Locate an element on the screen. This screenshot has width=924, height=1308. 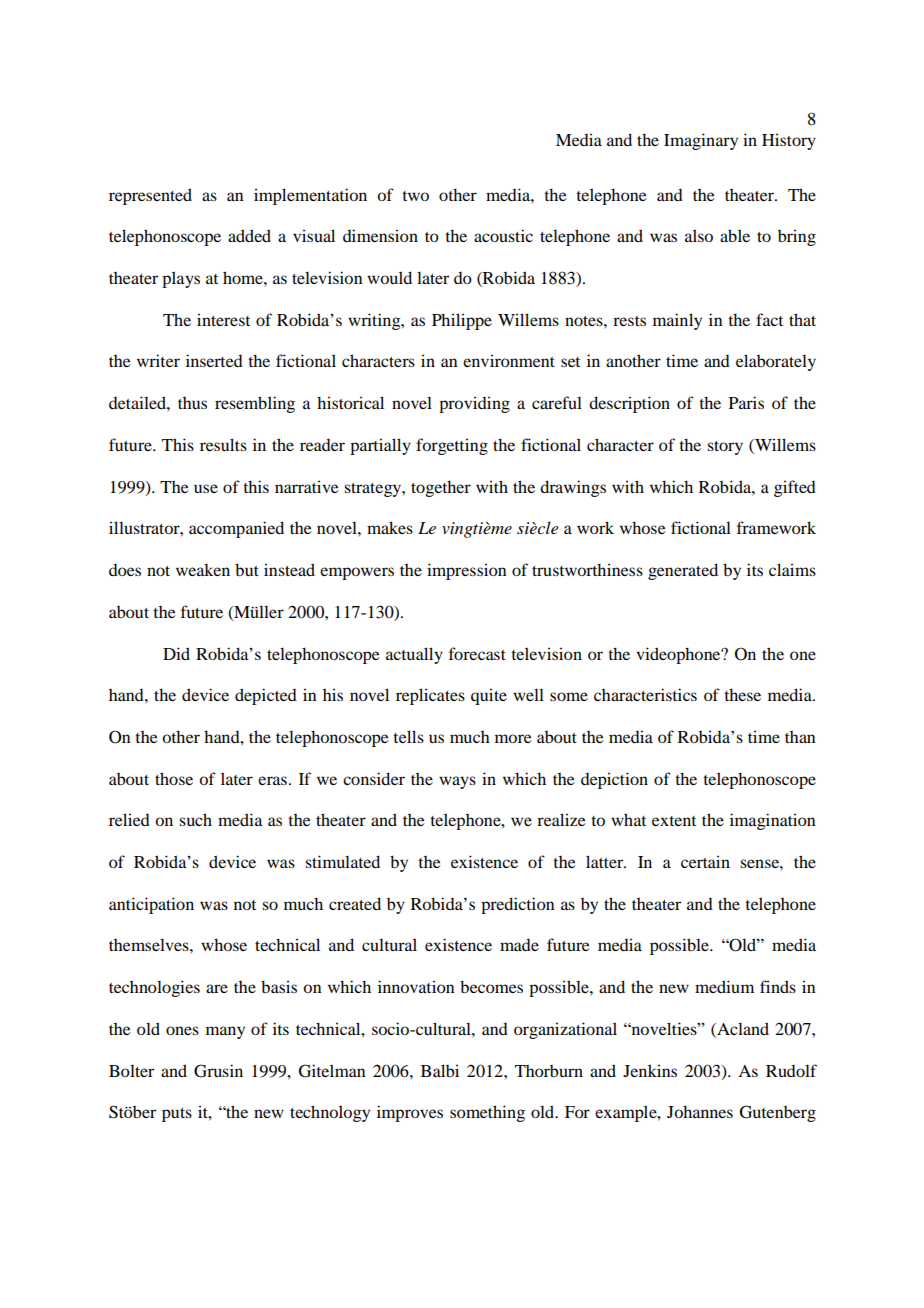
such is located at coordinates (195, 819).
